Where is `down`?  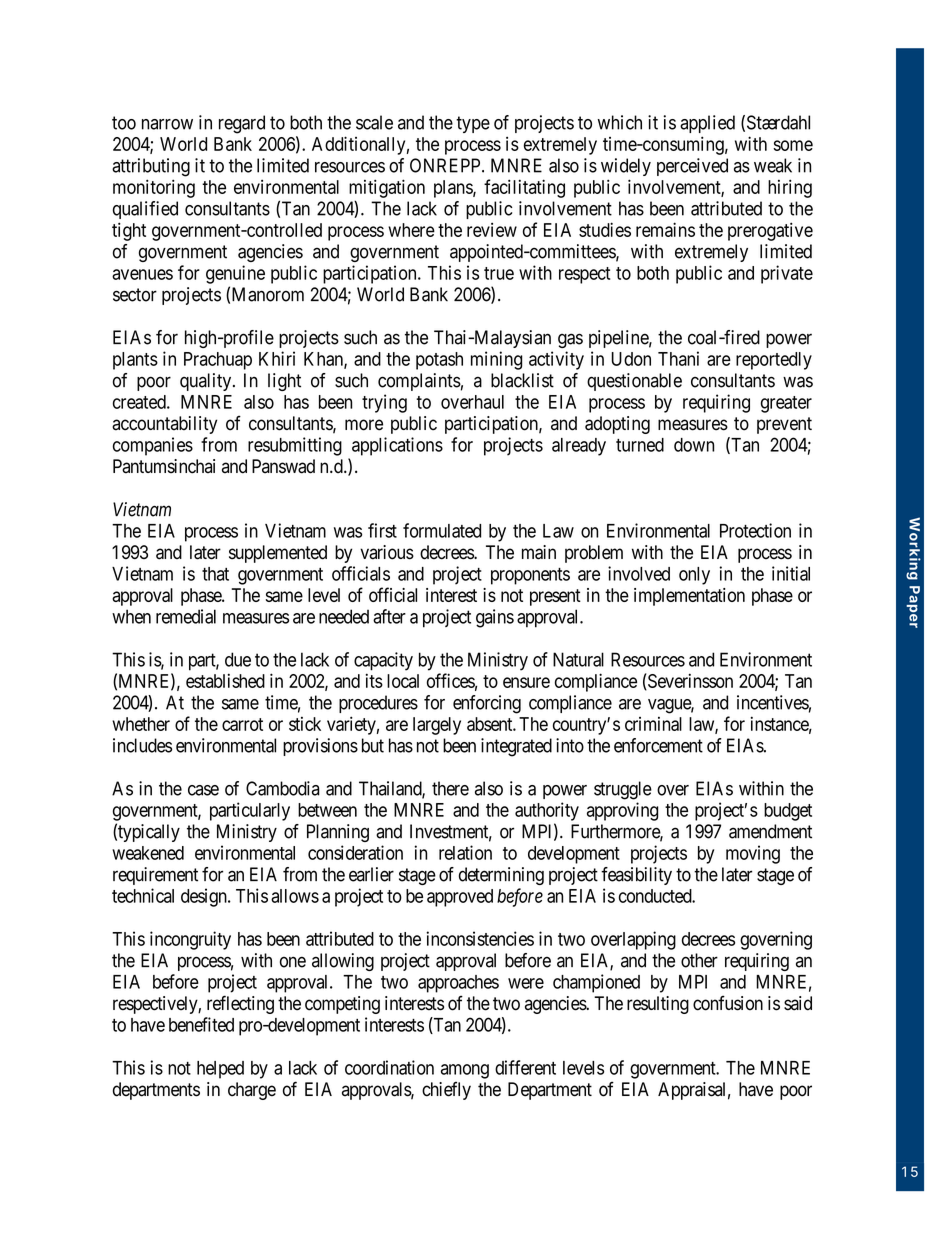
down is located at coordinates (694, 445).
